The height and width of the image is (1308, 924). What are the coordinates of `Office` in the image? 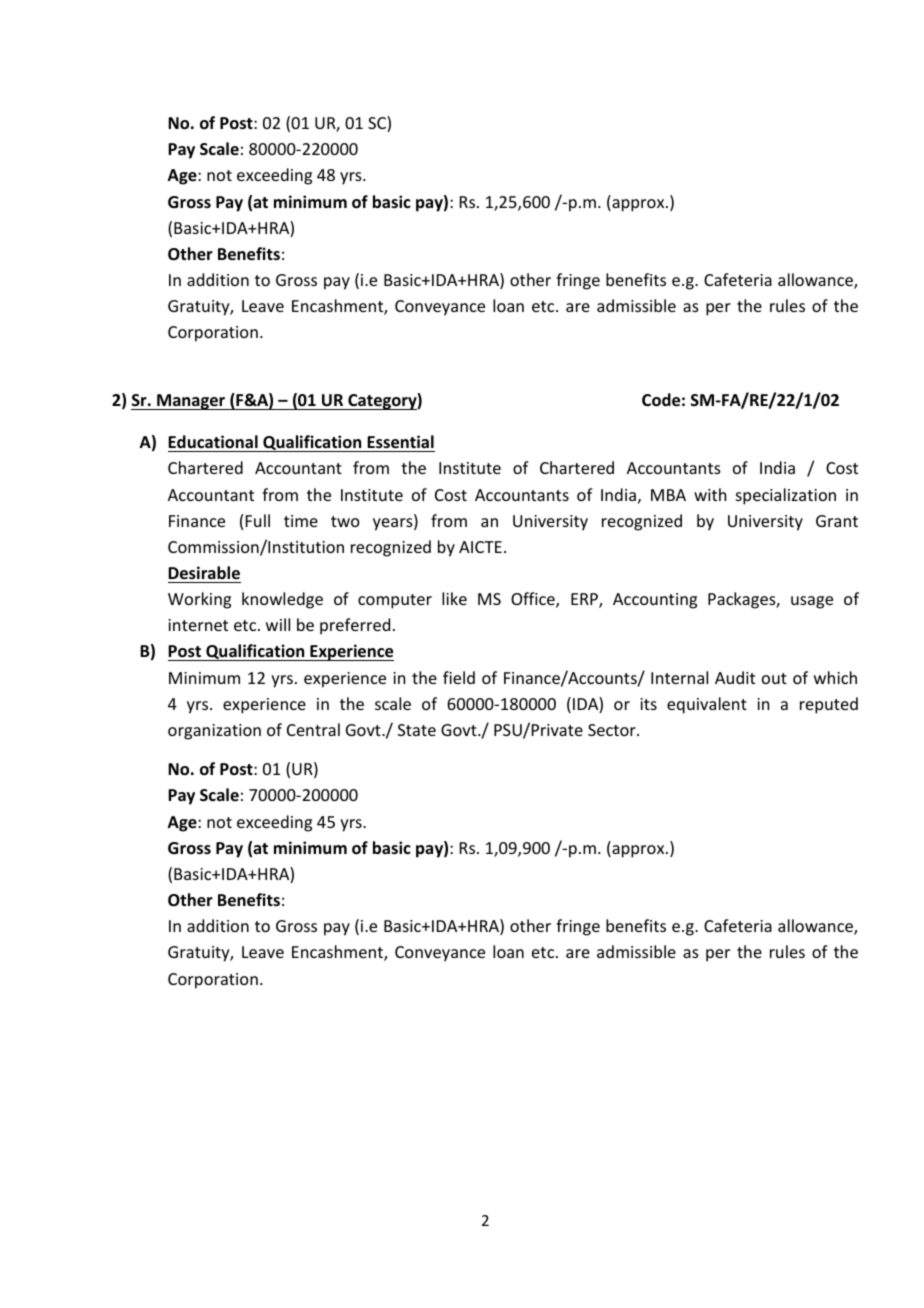 It's located at (534, 600).
